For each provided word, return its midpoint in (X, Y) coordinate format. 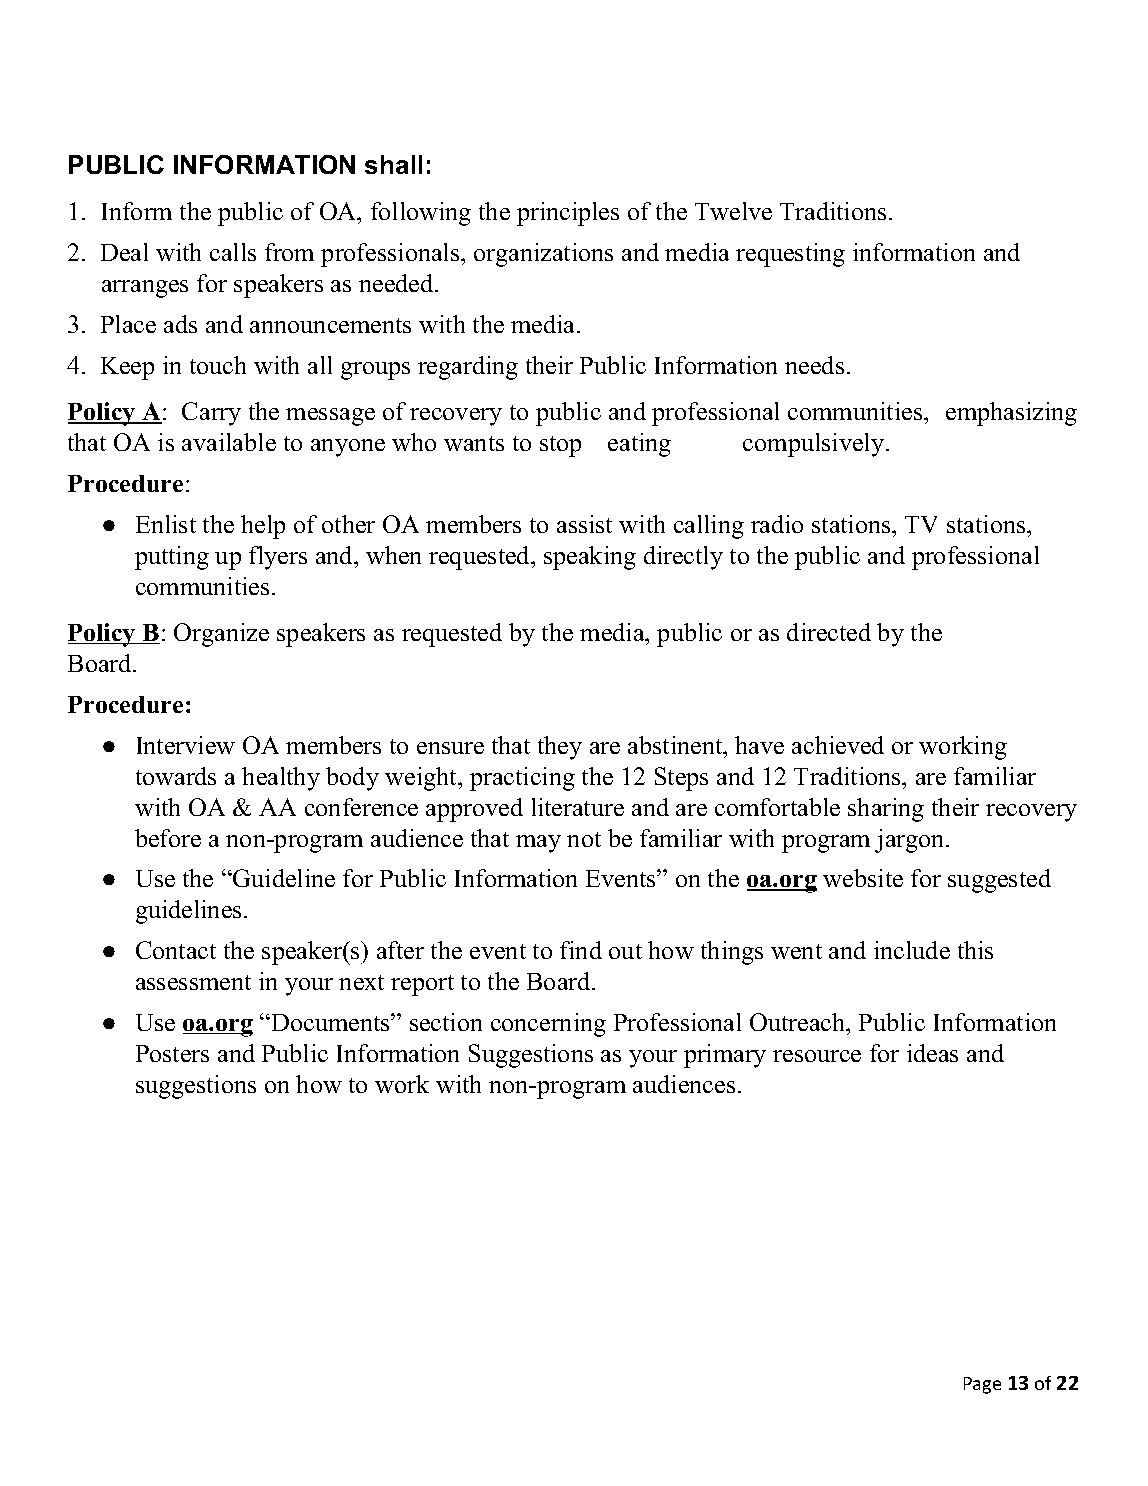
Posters (172, 1053)
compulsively (815, 445)
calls (233, 252)
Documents (330, 1022)
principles (568, 214)
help (263, 527)
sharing (886, 810)
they (560, 748)
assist (584, 524)
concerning (548, 1025)
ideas (932, 1053)
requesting (790, 255)
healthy (281, 779)
